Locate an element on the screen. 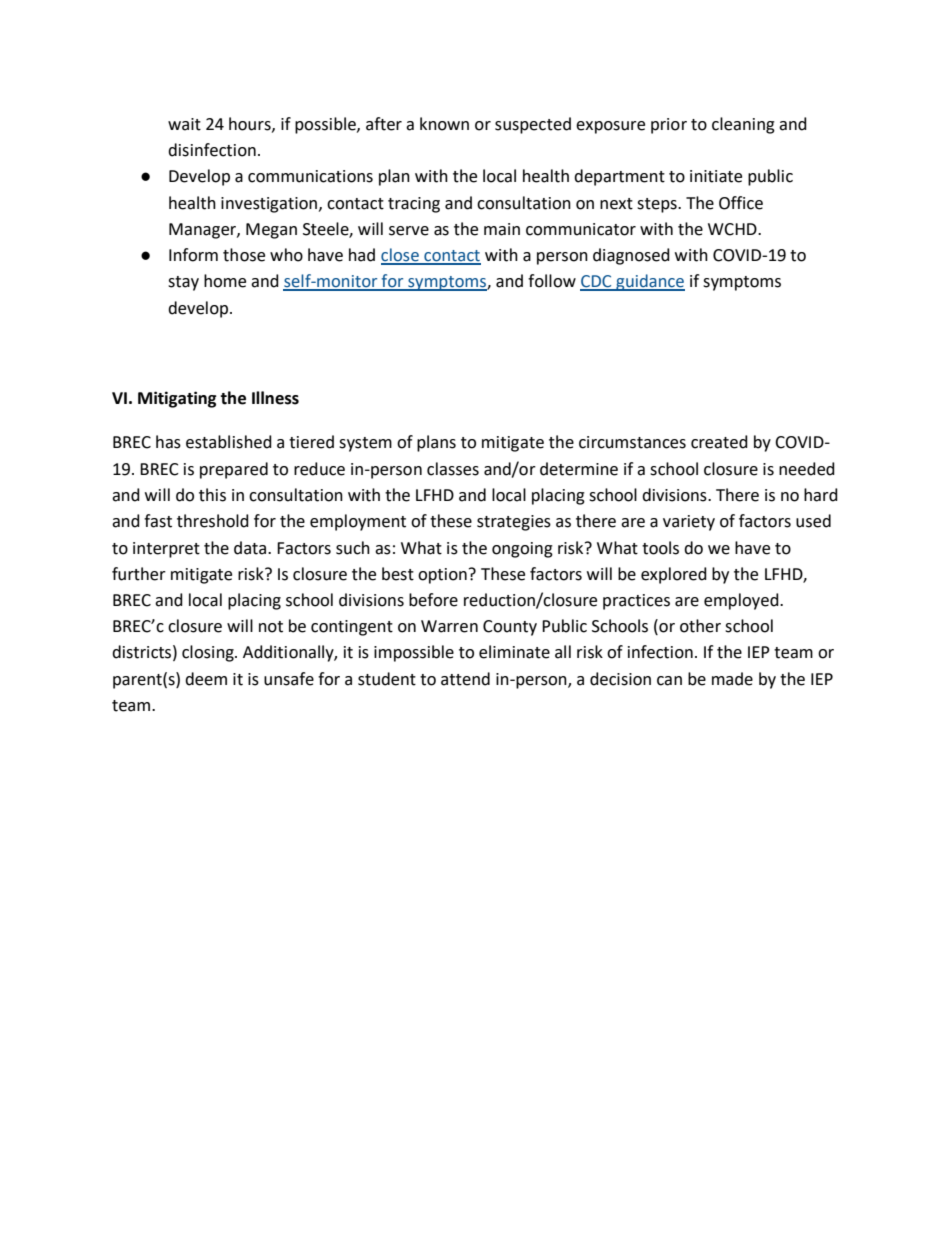  system is located at coordinates (365, 444).
